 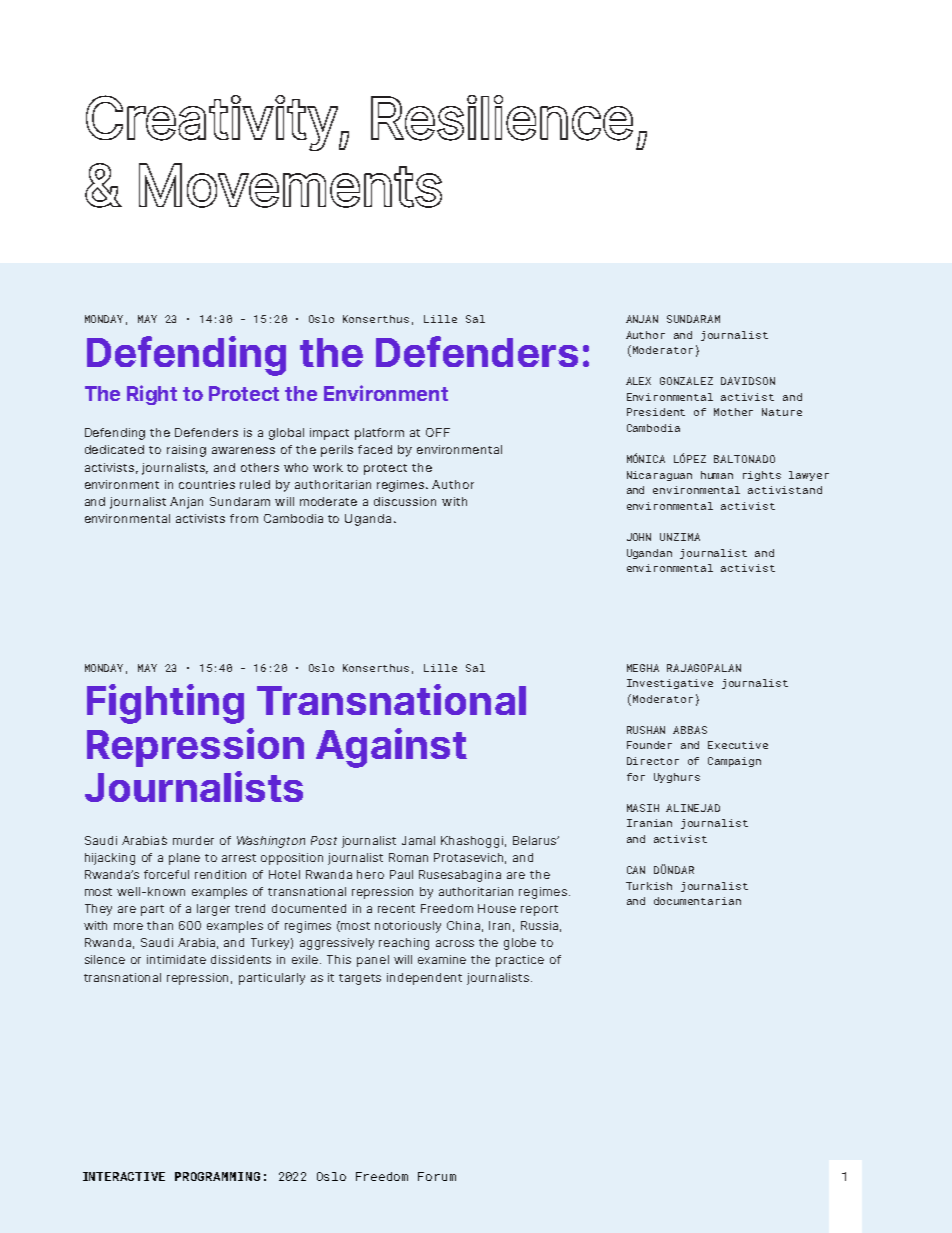 I want to click on Forum, so click(x=437, y=1176).
